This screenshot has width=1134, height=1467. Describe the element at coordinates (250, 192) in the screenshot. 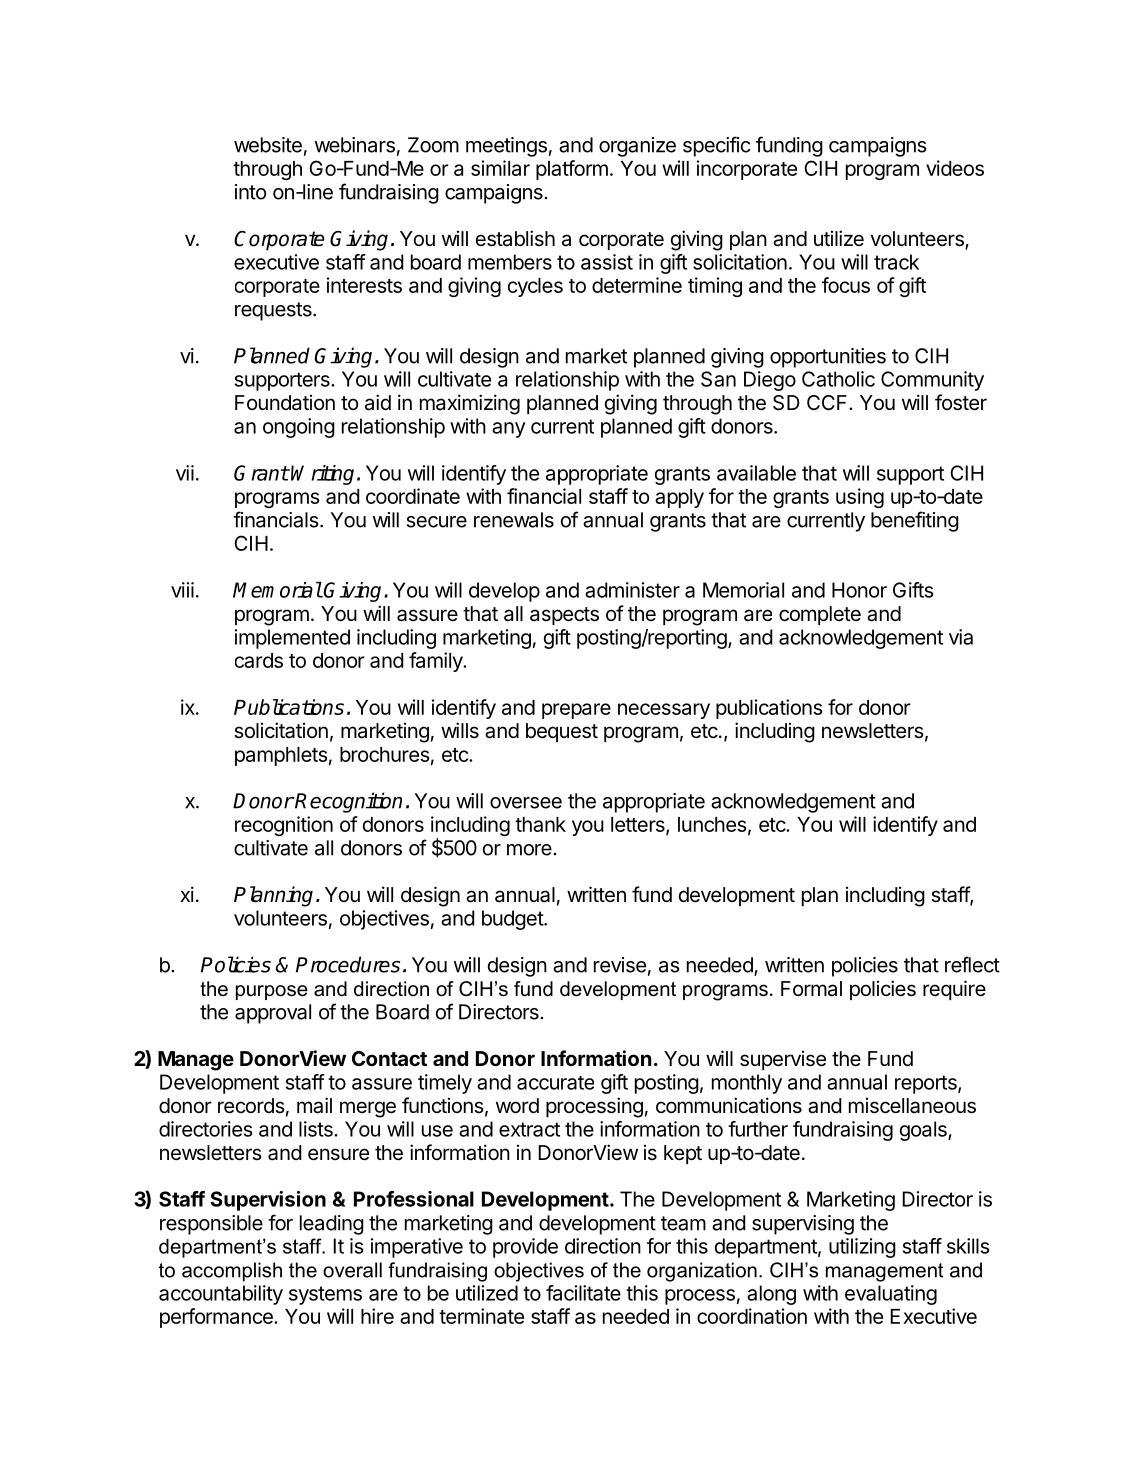

I see `into` at that location.
